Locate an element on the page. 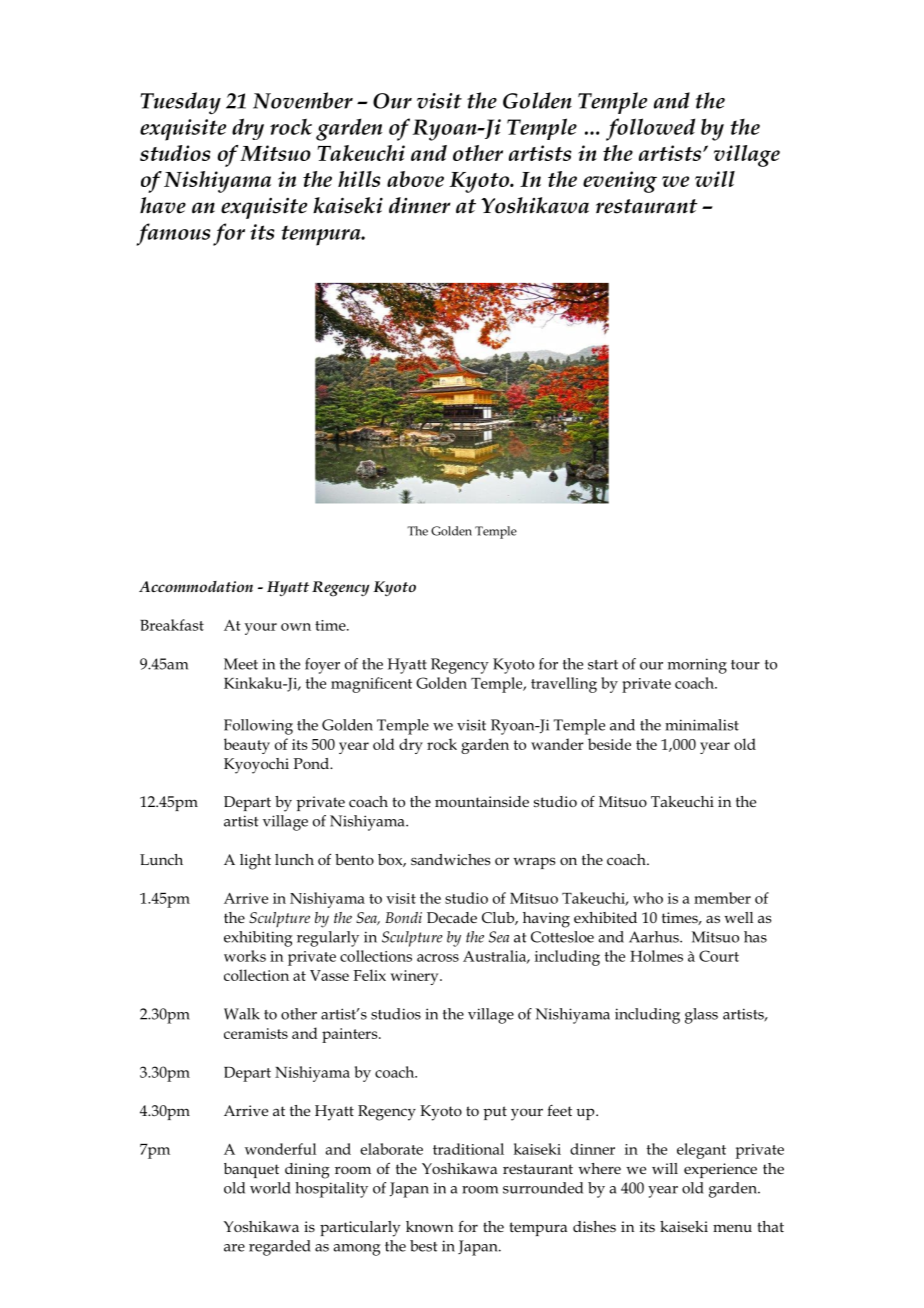 The height and width of the image is (1308, 924). are is located at coordinates (234, 1248).
